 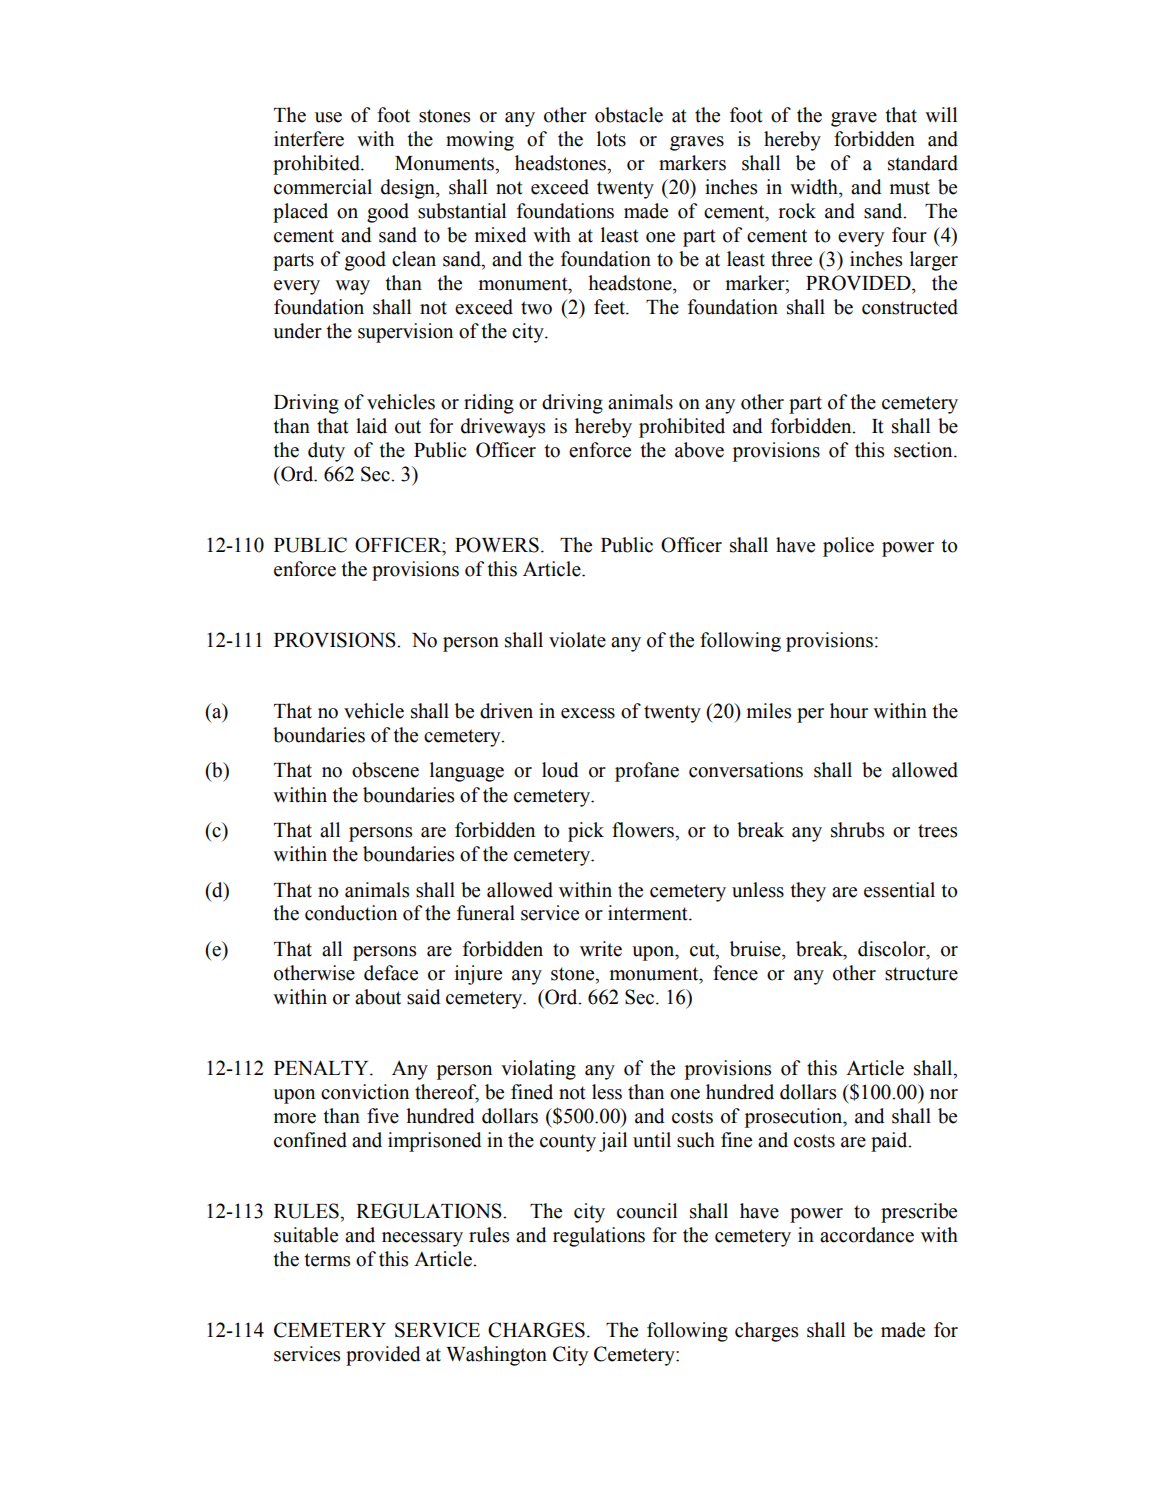 What do you see at coordinates (848, 547) in the document?
I see `police` at bounding box center [848, 547].
